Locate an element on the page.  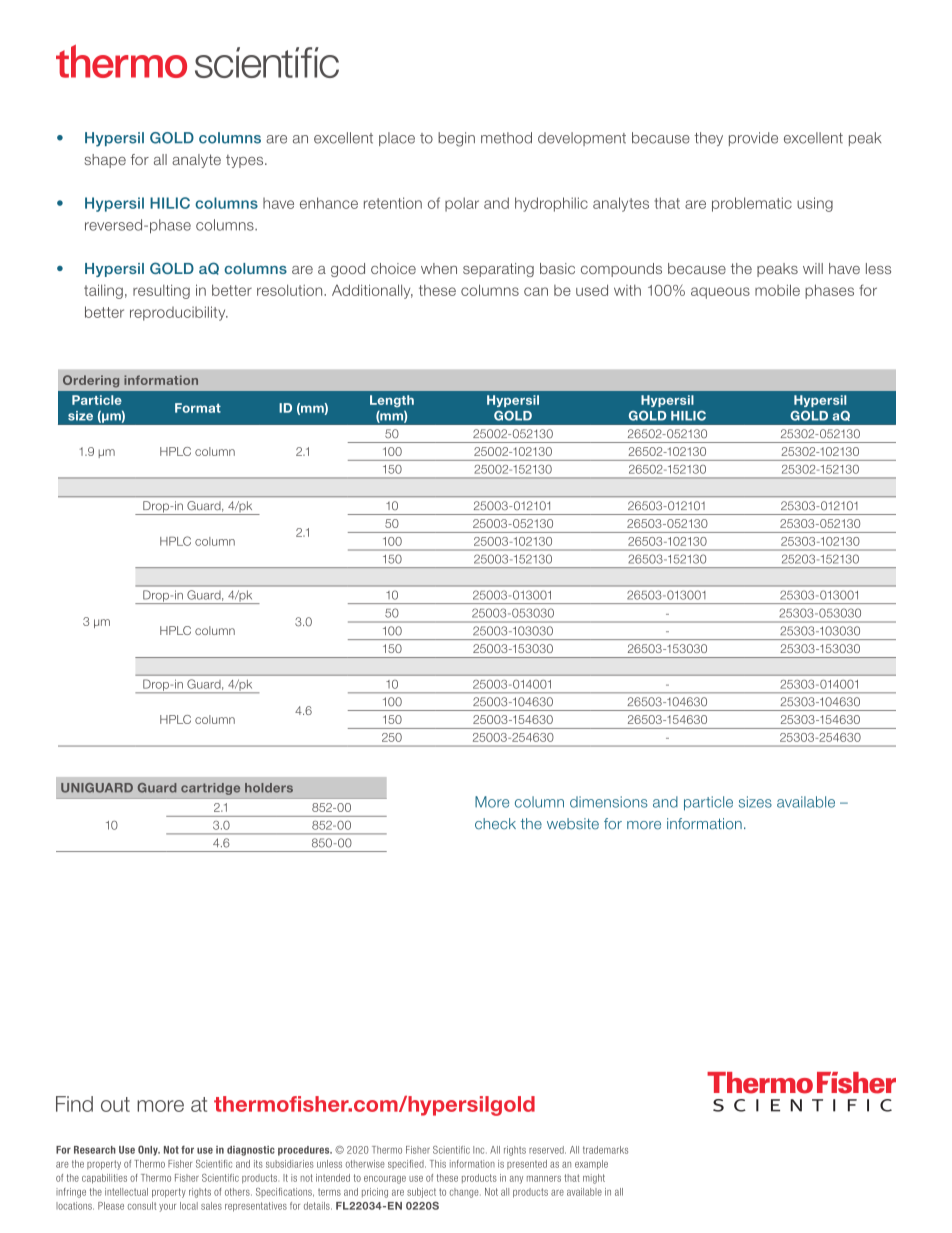
begin is located at coordinates (456, 139).
